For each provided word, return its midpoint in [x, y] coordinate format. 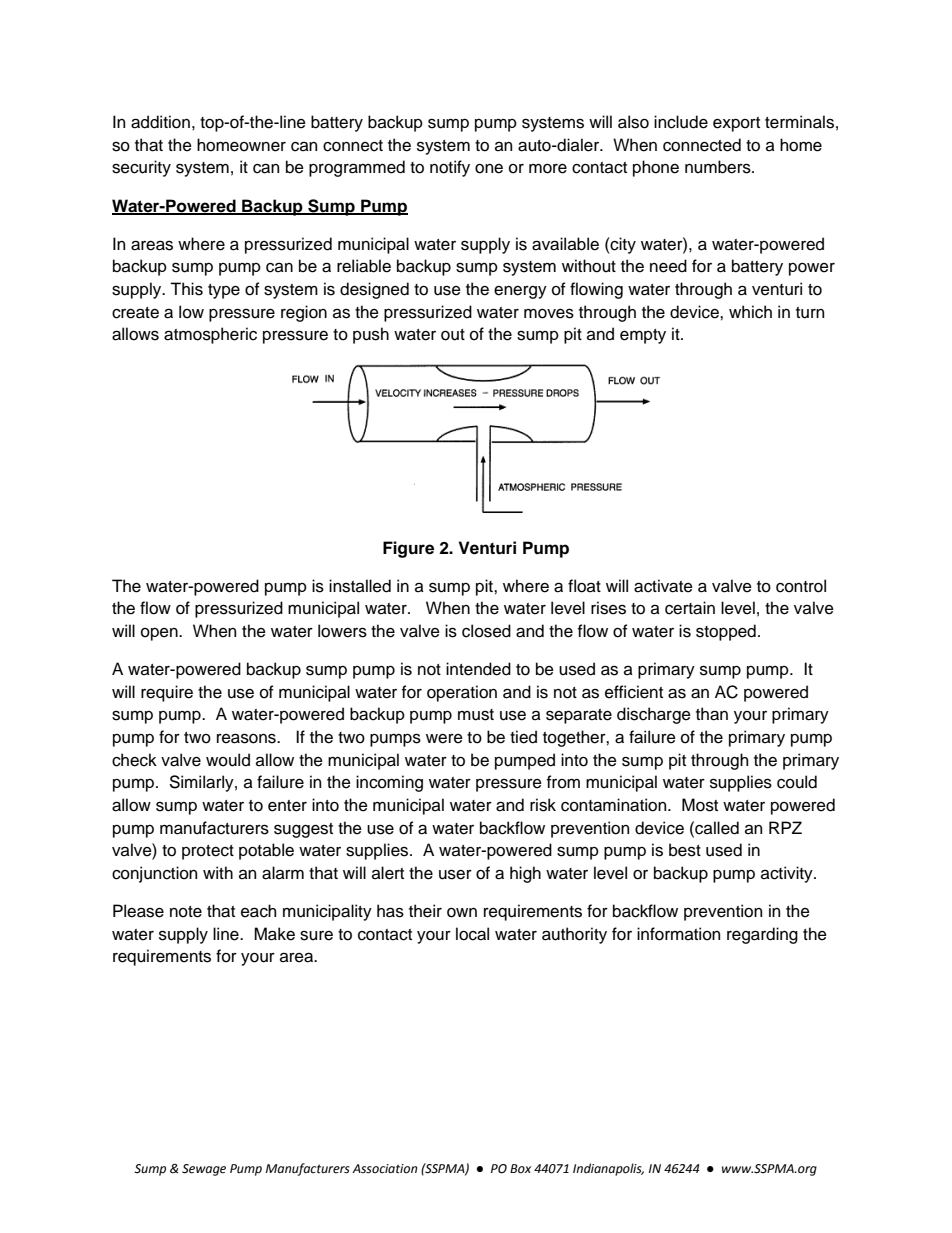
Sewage [204, 1170]
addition [160, 122]
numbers [719, 167]
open [160, 634]
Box [520, 1169]
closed [486, 631]
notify [450, 168]
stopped [726, 632]
